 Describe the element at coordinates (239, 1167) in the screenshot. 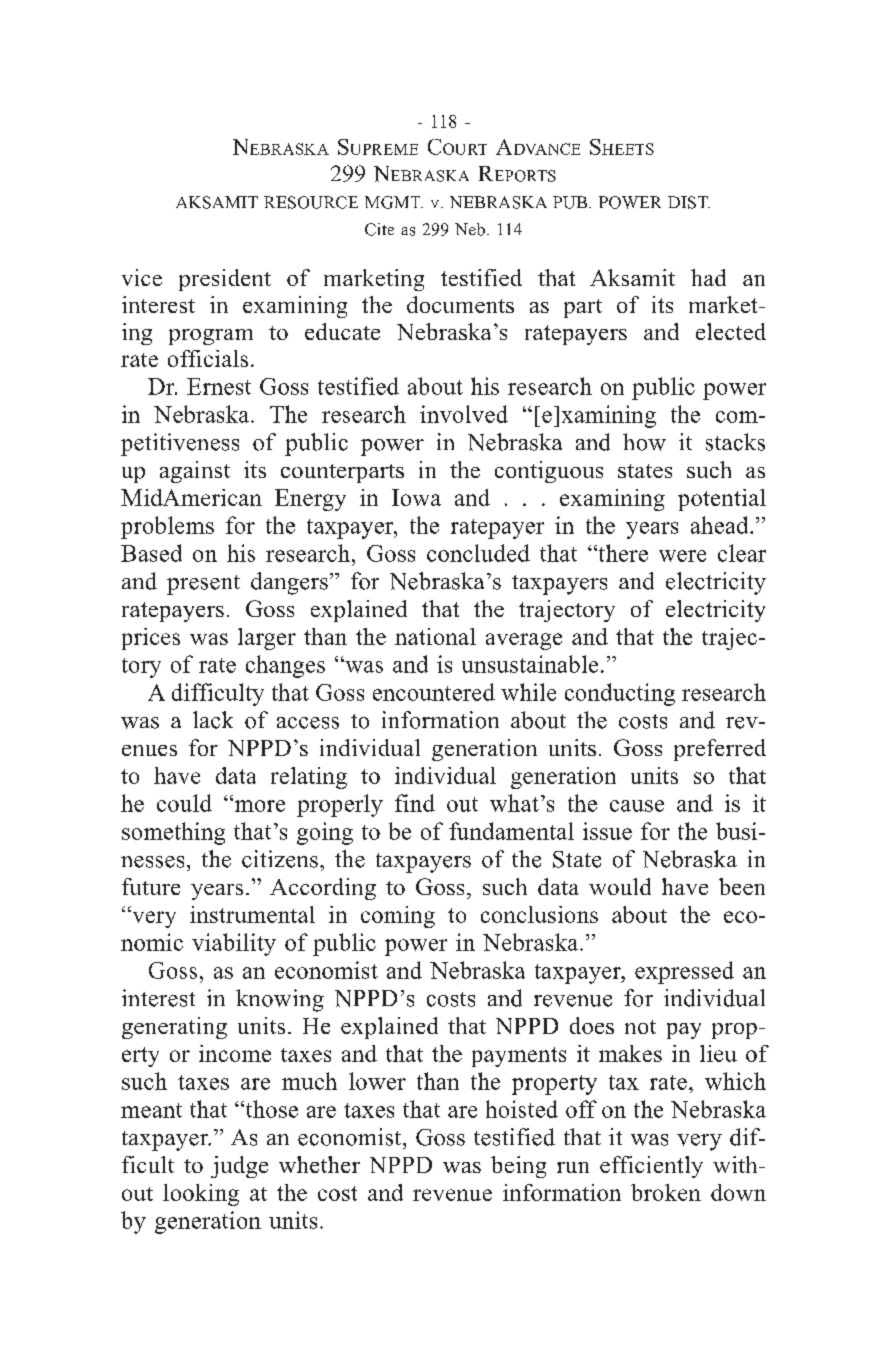

I see `judge` at that location.
